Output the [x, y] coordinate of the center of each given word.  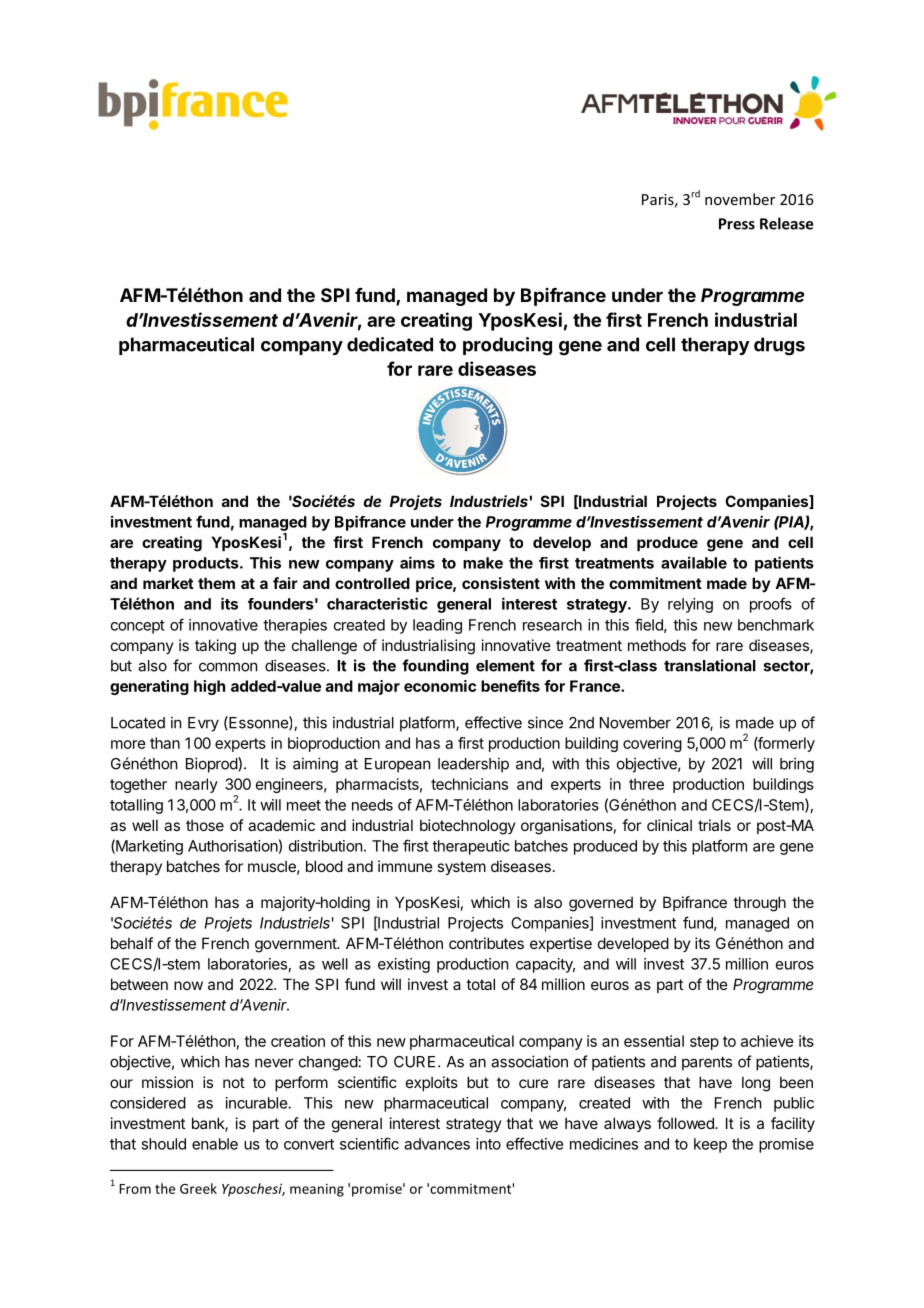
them [216, 583]
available [694, 562]
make [483, 563]
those [205, 825]
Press [737, 224]
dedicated [390, 344]
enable [215, 1144]
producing [507, 346]
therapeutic [471, 847]
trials [714, 825]
